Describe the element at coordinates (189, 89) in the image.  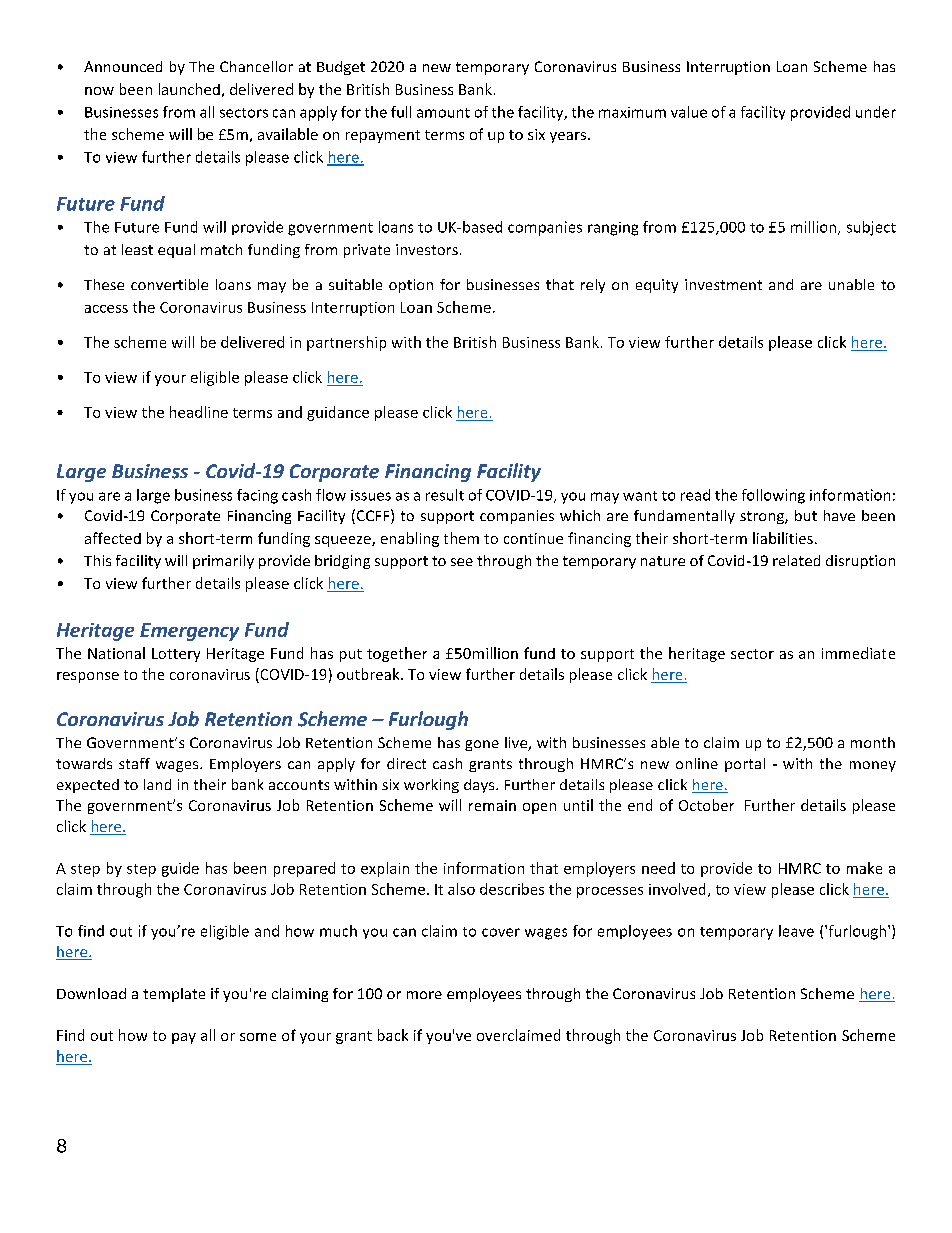
I see `launched` at that location.
